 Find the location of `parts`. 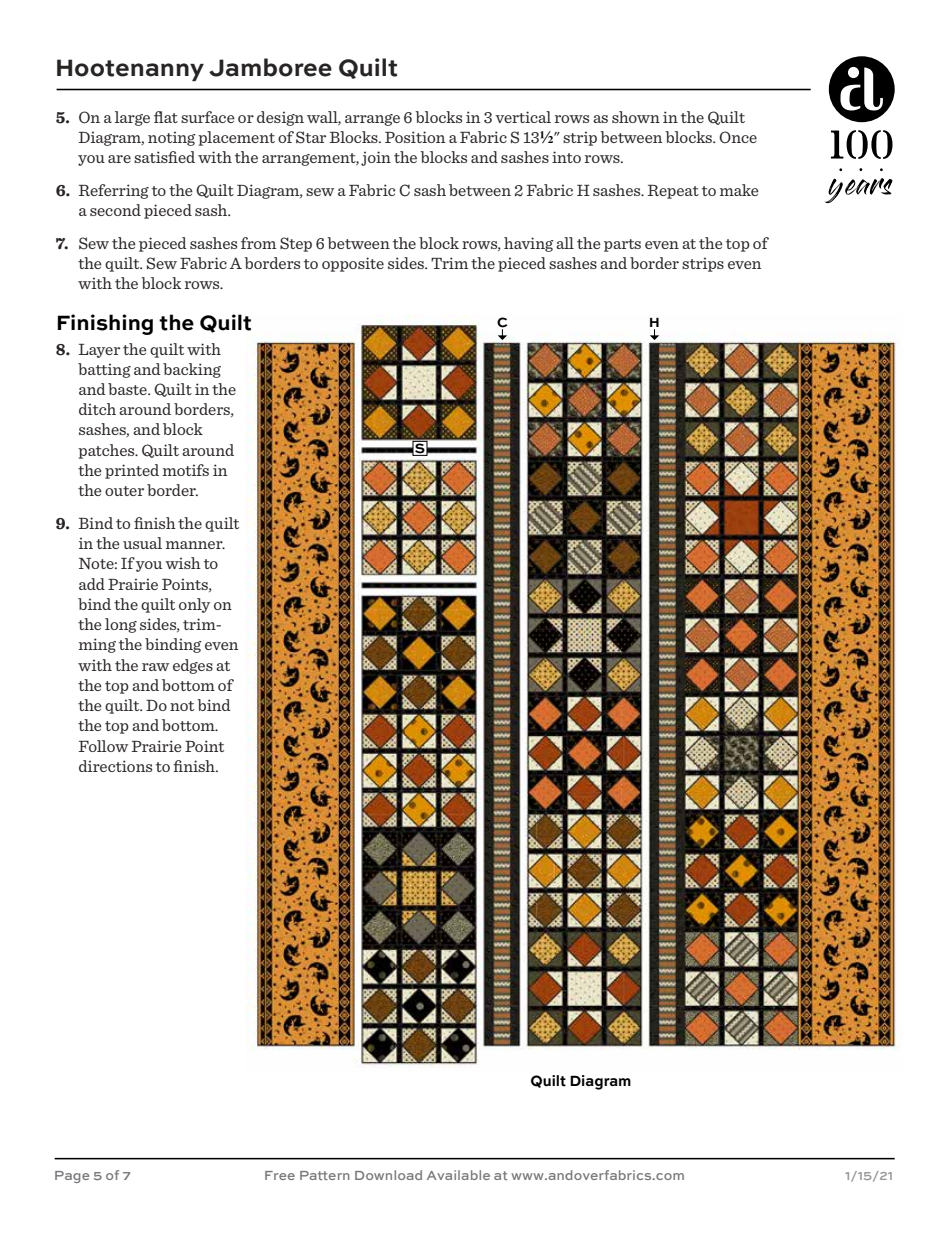

parts is located at coordinates (622, 245).
